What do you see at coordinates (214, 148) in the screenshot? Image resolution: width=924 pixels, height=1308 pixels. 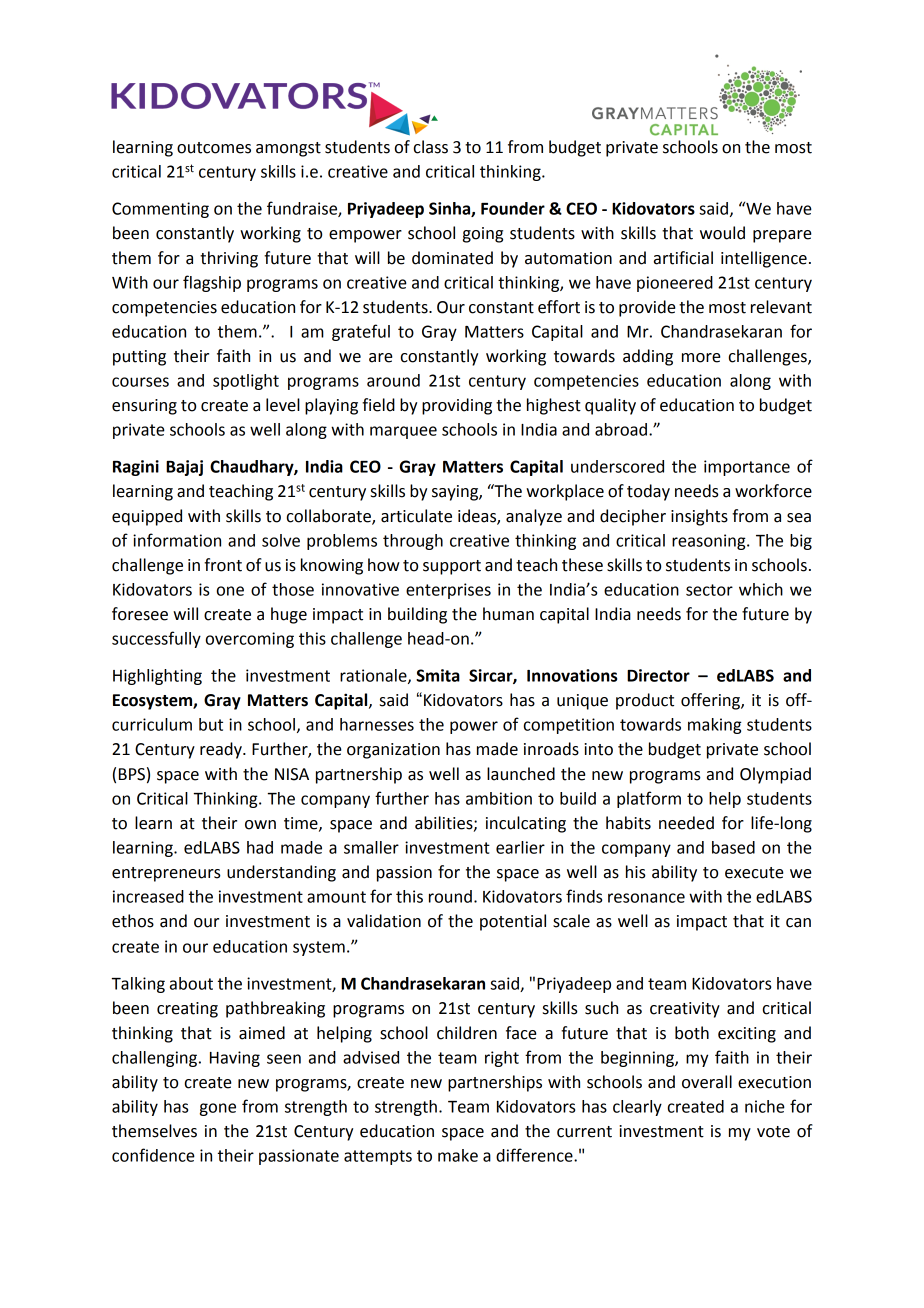 I see `outcomes` at bounding box center [214, 148].
